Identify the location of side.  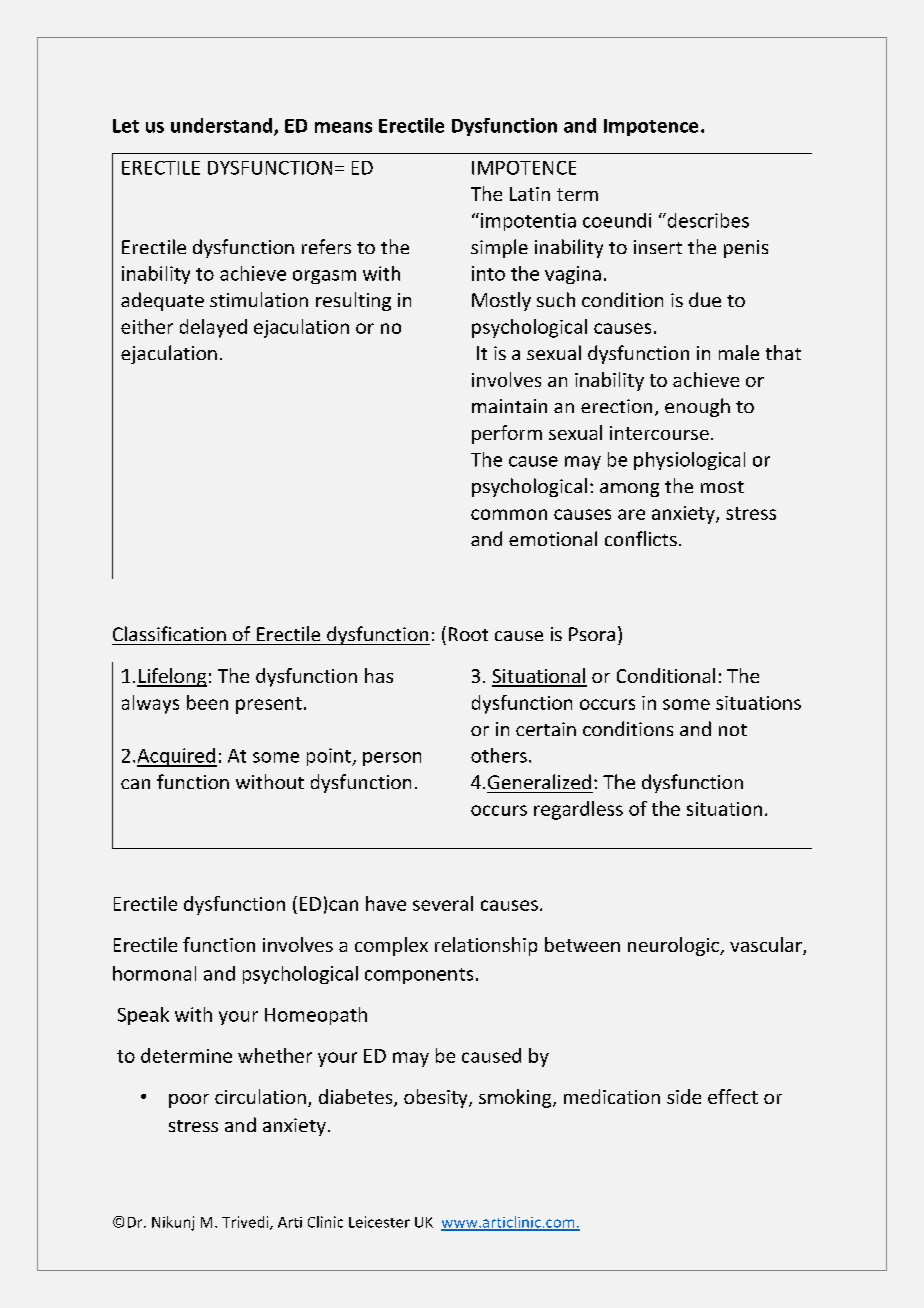
(684, 1096).
